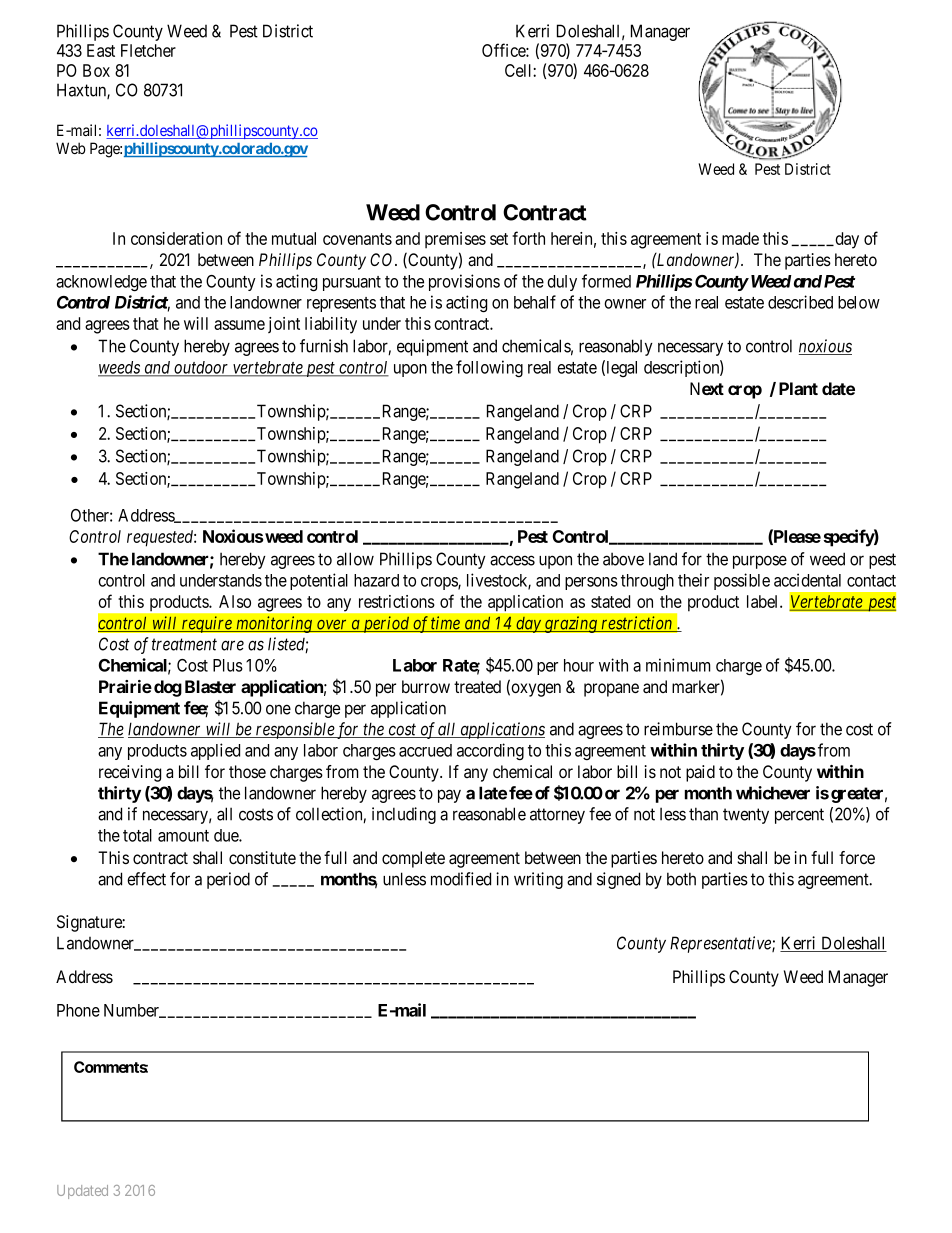 This document has height=1233, width=952. Describe the element at coordinates (773, 793) in the document. I see `whichever` at that location.
